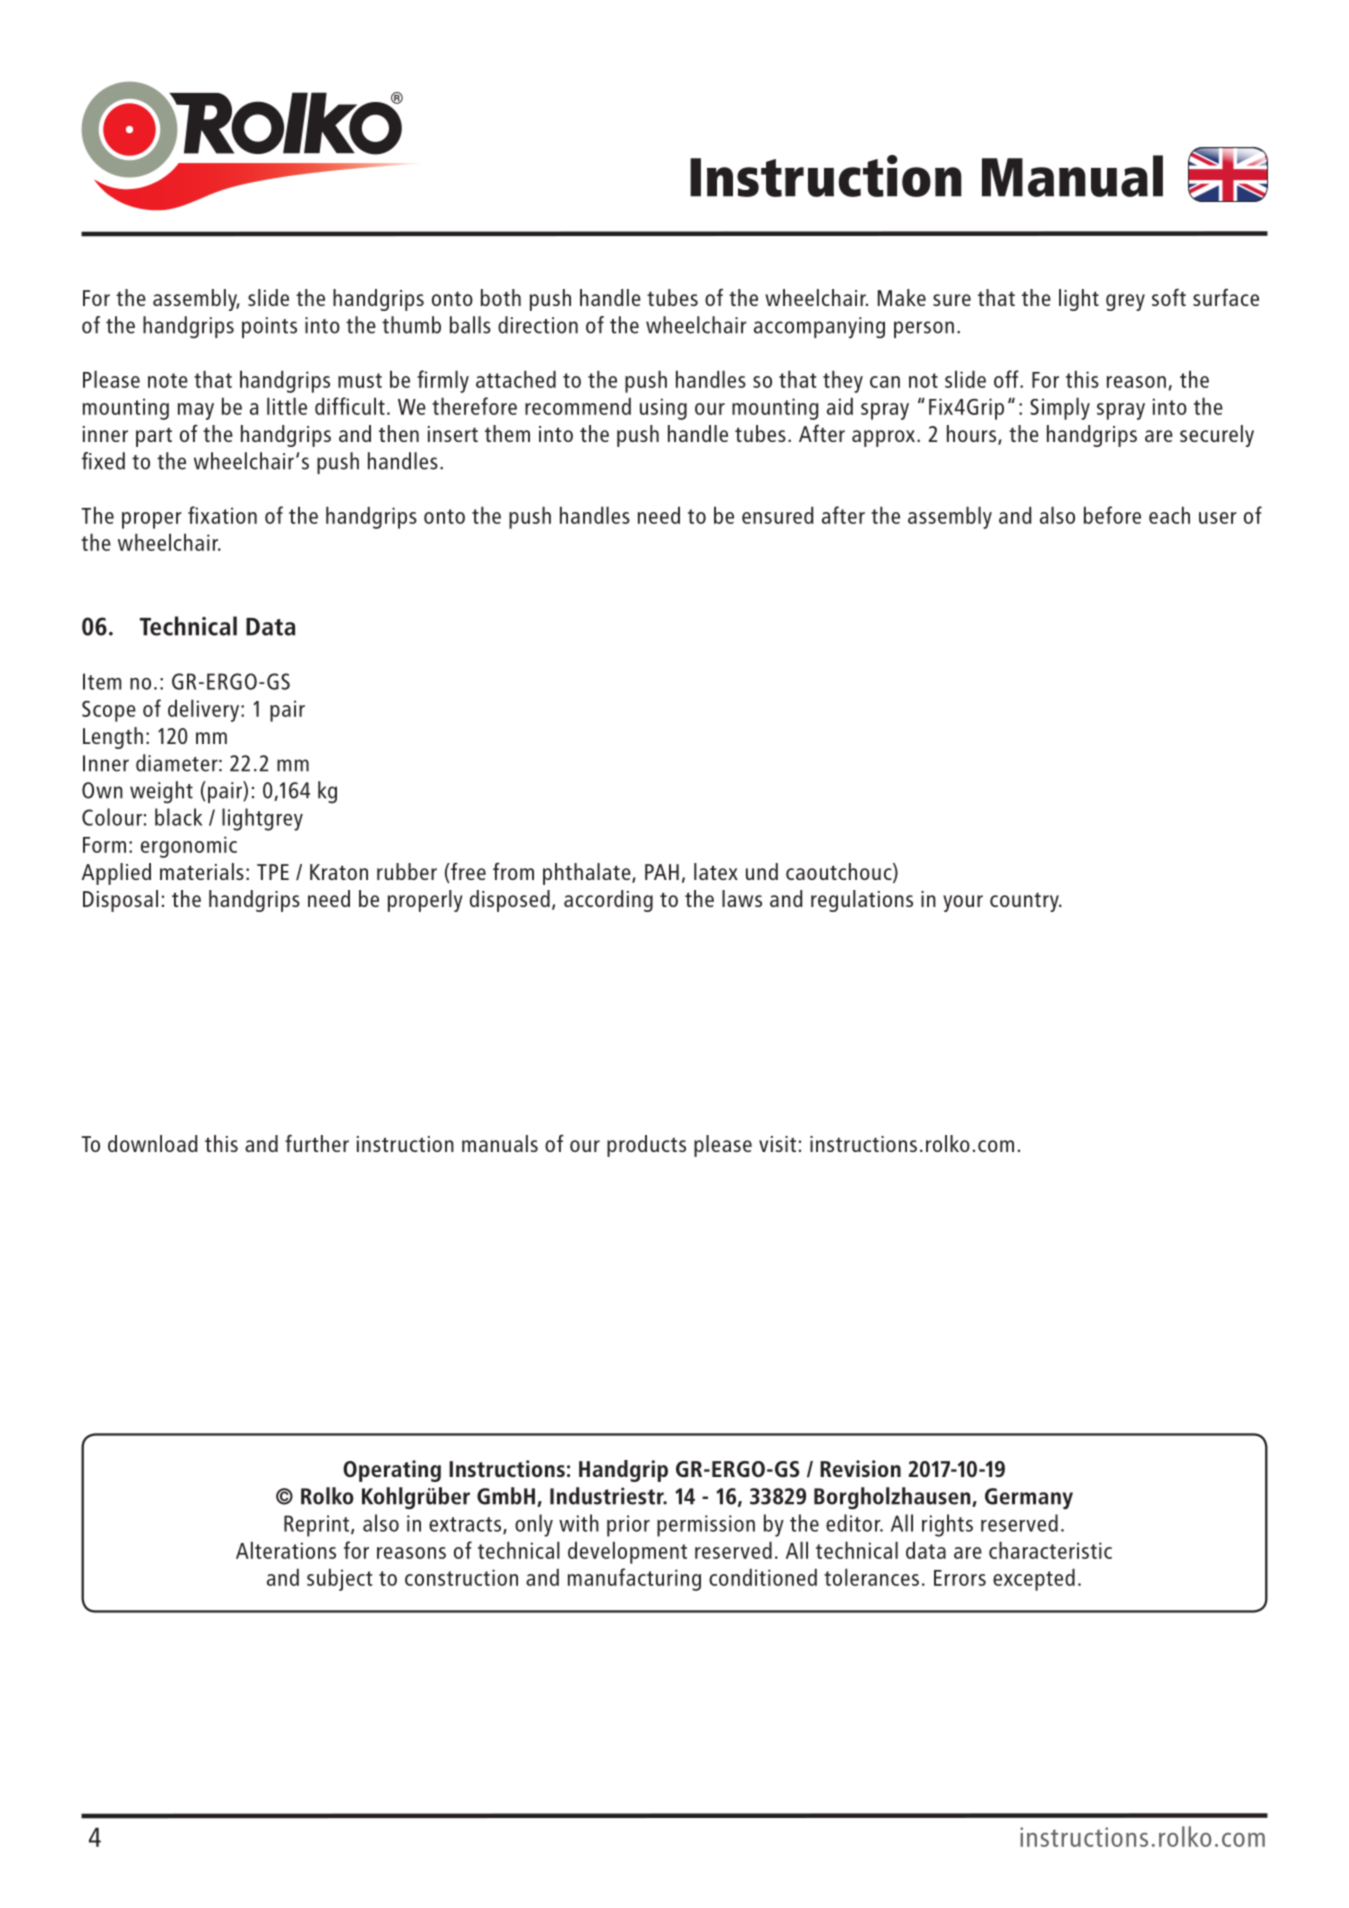 This screenshot has width=1349, height=1908. What do you see at coordinates (538, 325) in the screenshot?
I see `direction` at bounding box center [538, 325].
